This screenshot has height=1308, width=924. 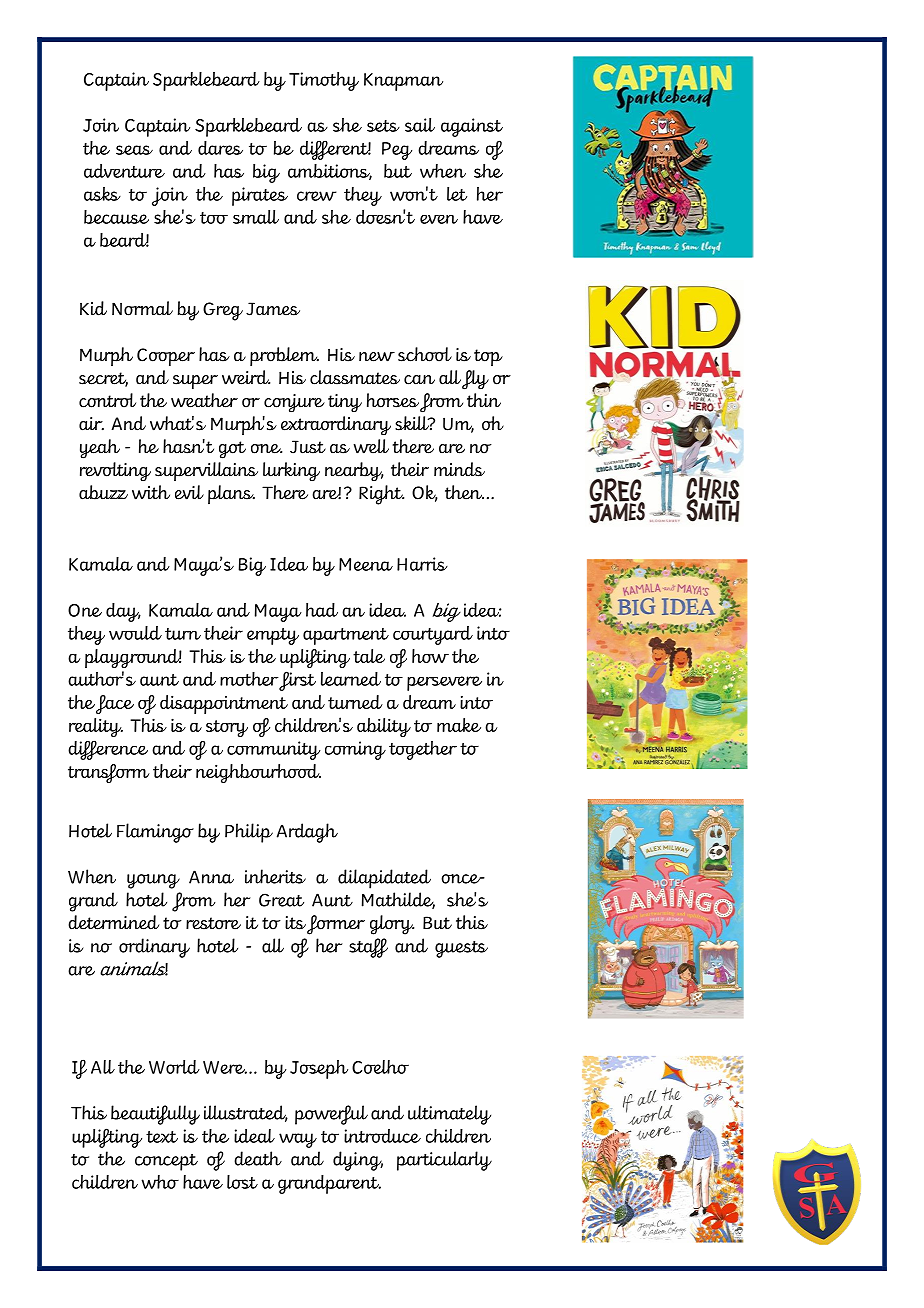 What do you see at coordinates (284, 356) in the screenshot?
I see `problem` at bounding box center [284, 356].
